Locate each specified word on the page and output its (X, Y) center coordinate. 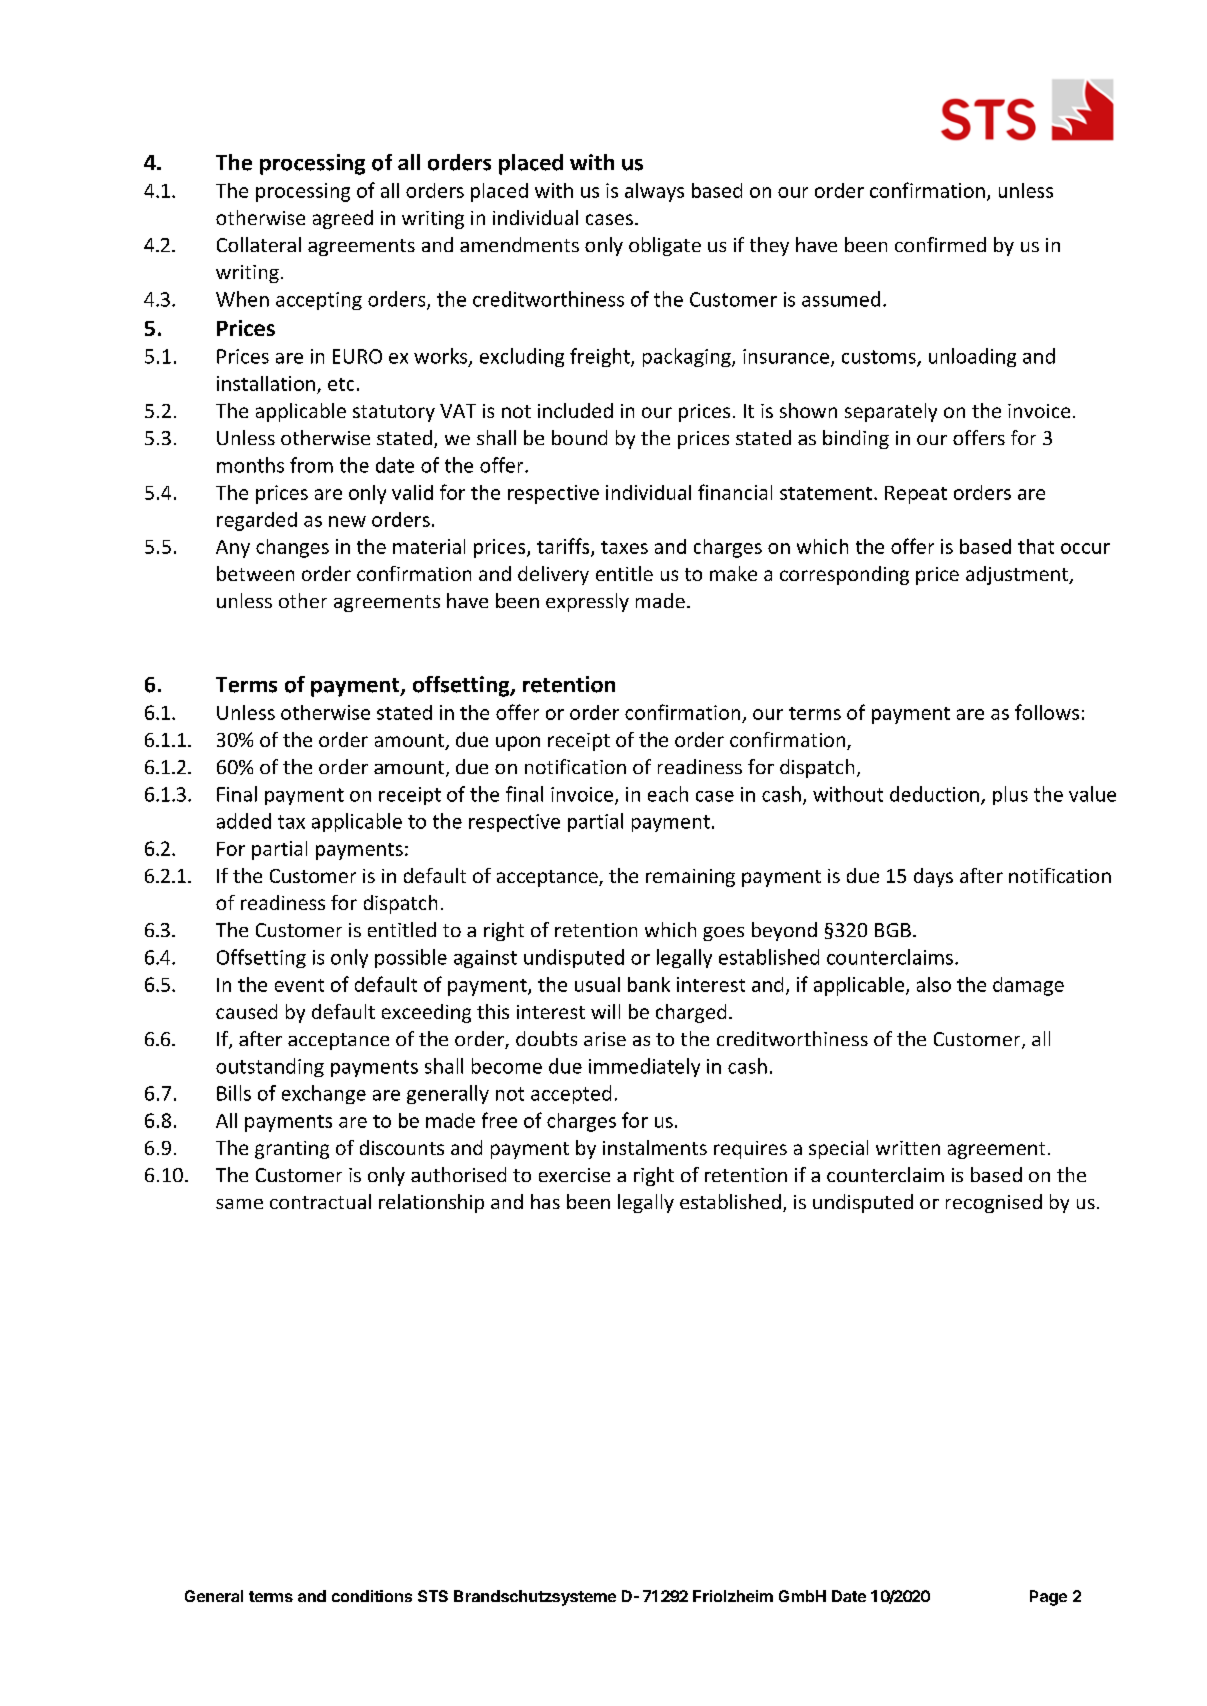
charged (691, 1013)
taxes (624, 547)
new (347, 521)
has (545, 1201)
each (668, 794)
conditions (372, 1596)
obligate (665, 246)
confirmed (940, 244)
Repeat (916, 495)
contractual (320, 1201)
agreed (343, 219)
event (299, 985)
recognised (994, 1203)
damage (1028, 986)
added (244, 821)
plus (1010, 795)
